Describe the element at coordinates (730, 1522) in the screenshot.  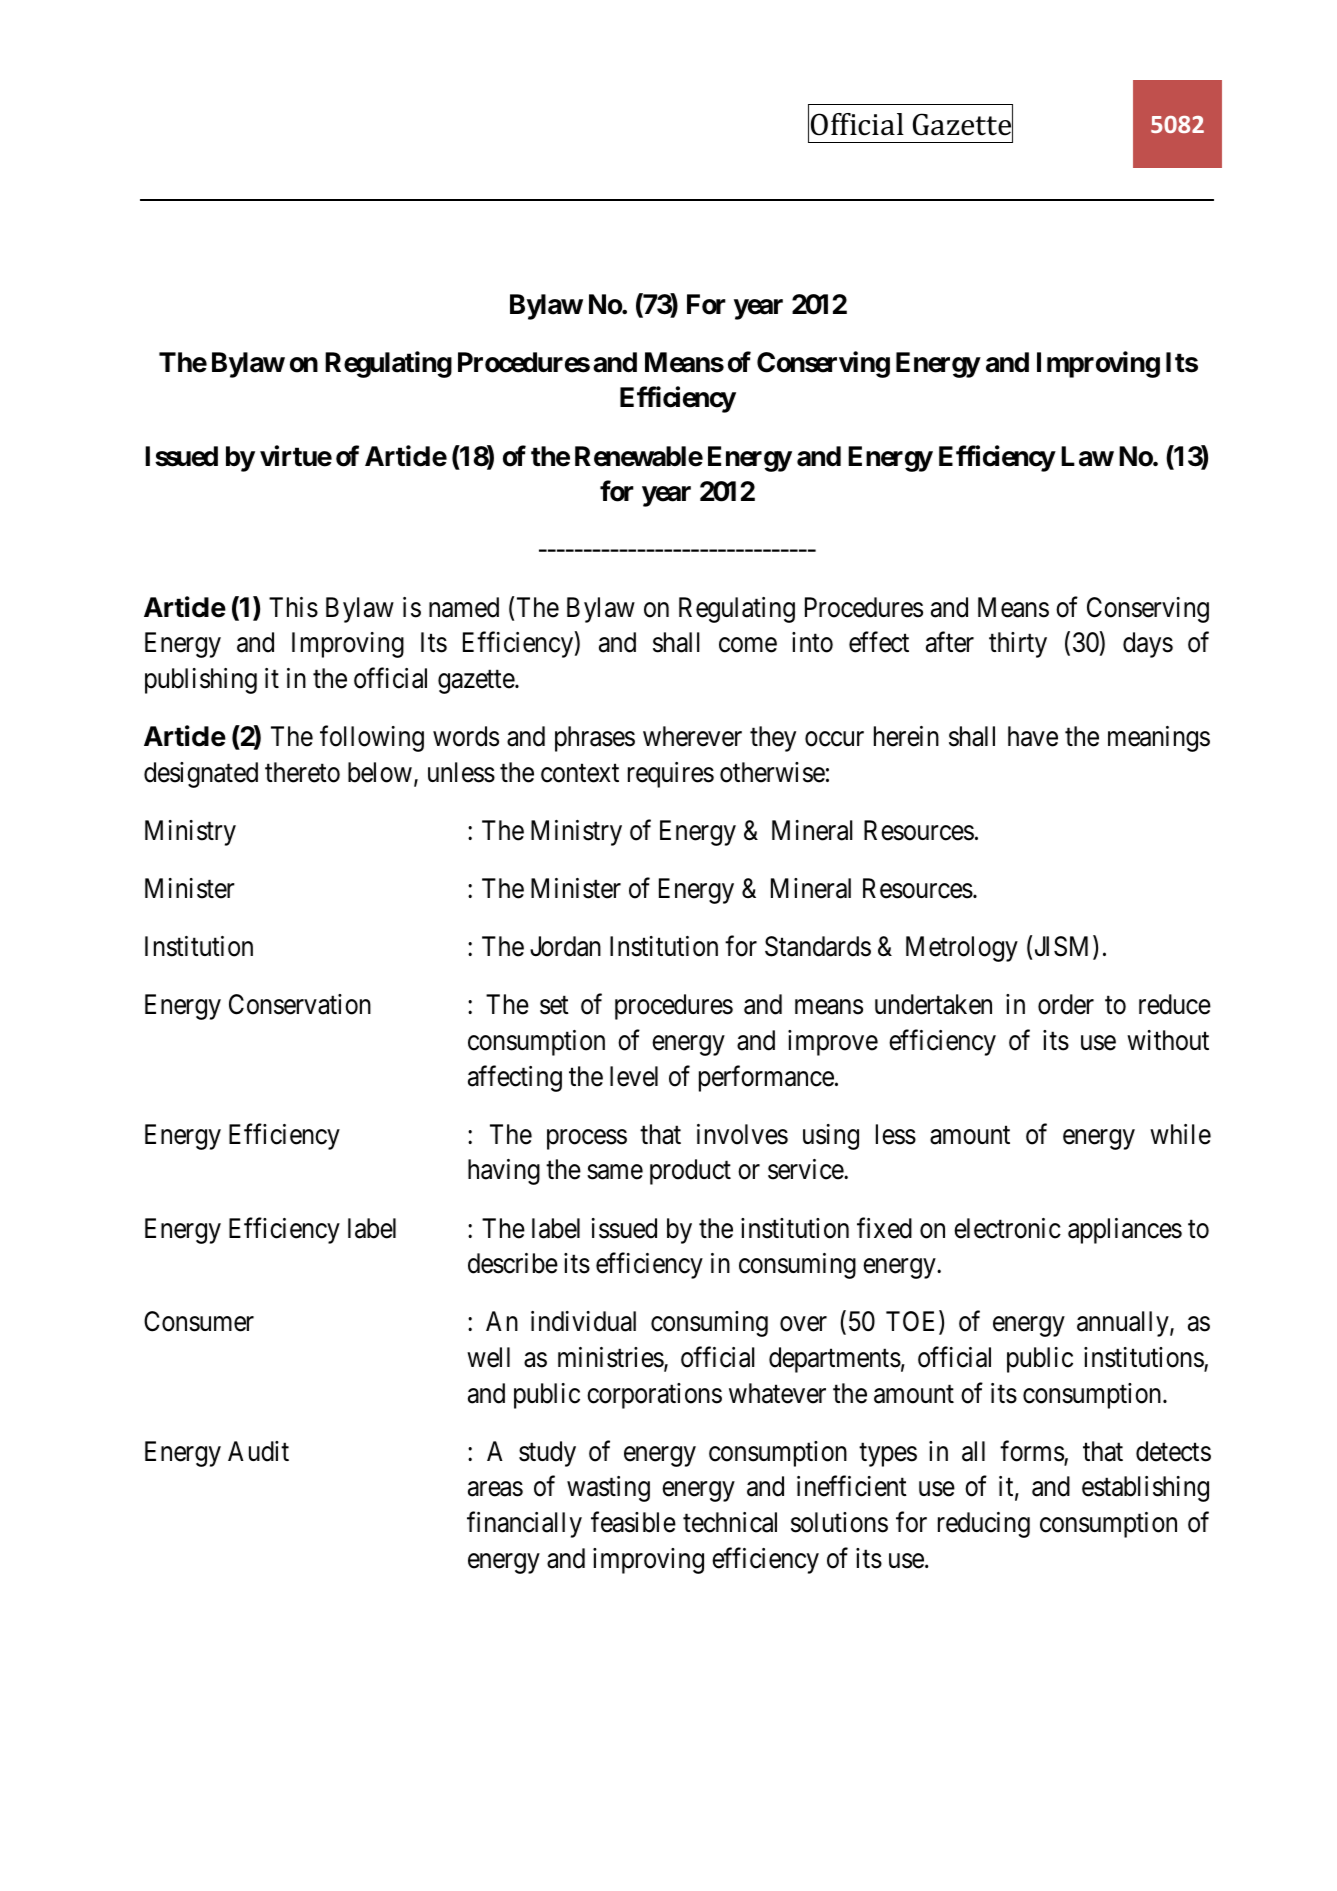
I see `technical` at that location.
